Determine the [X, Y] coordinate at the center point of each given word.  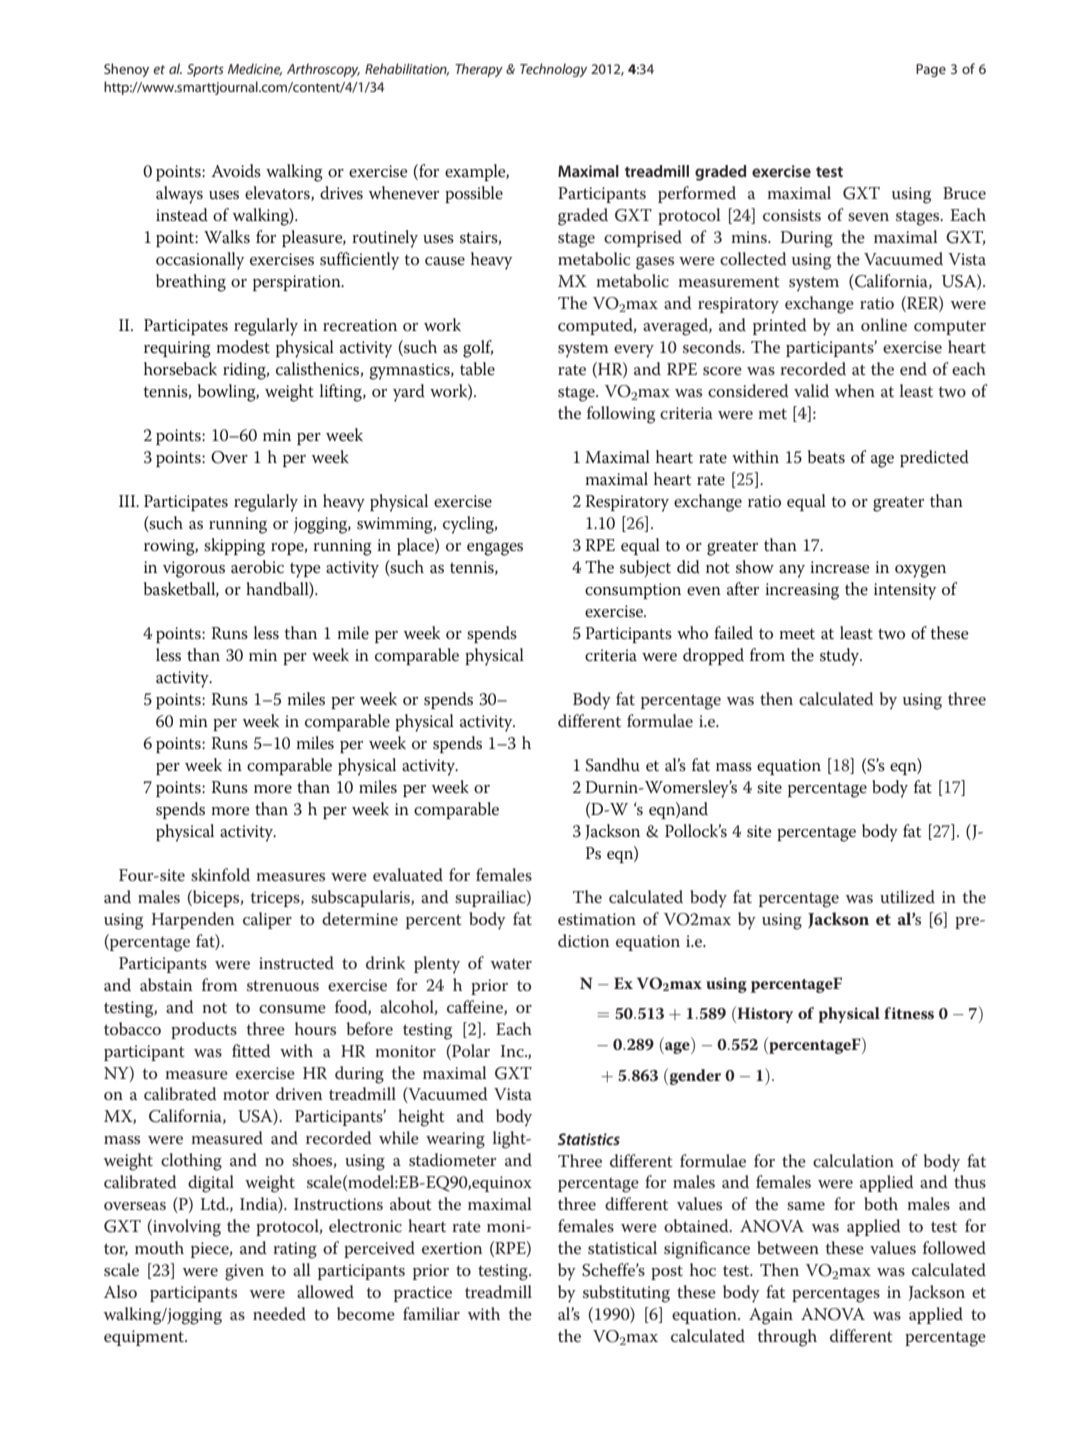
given [244, 1272]
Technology [553, 70]
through [787, 1338]
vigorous [194, 569]
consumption [633, 591]
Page [931, 70]
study [841, 657]
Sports [205, 70]
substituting [626, 1294]
